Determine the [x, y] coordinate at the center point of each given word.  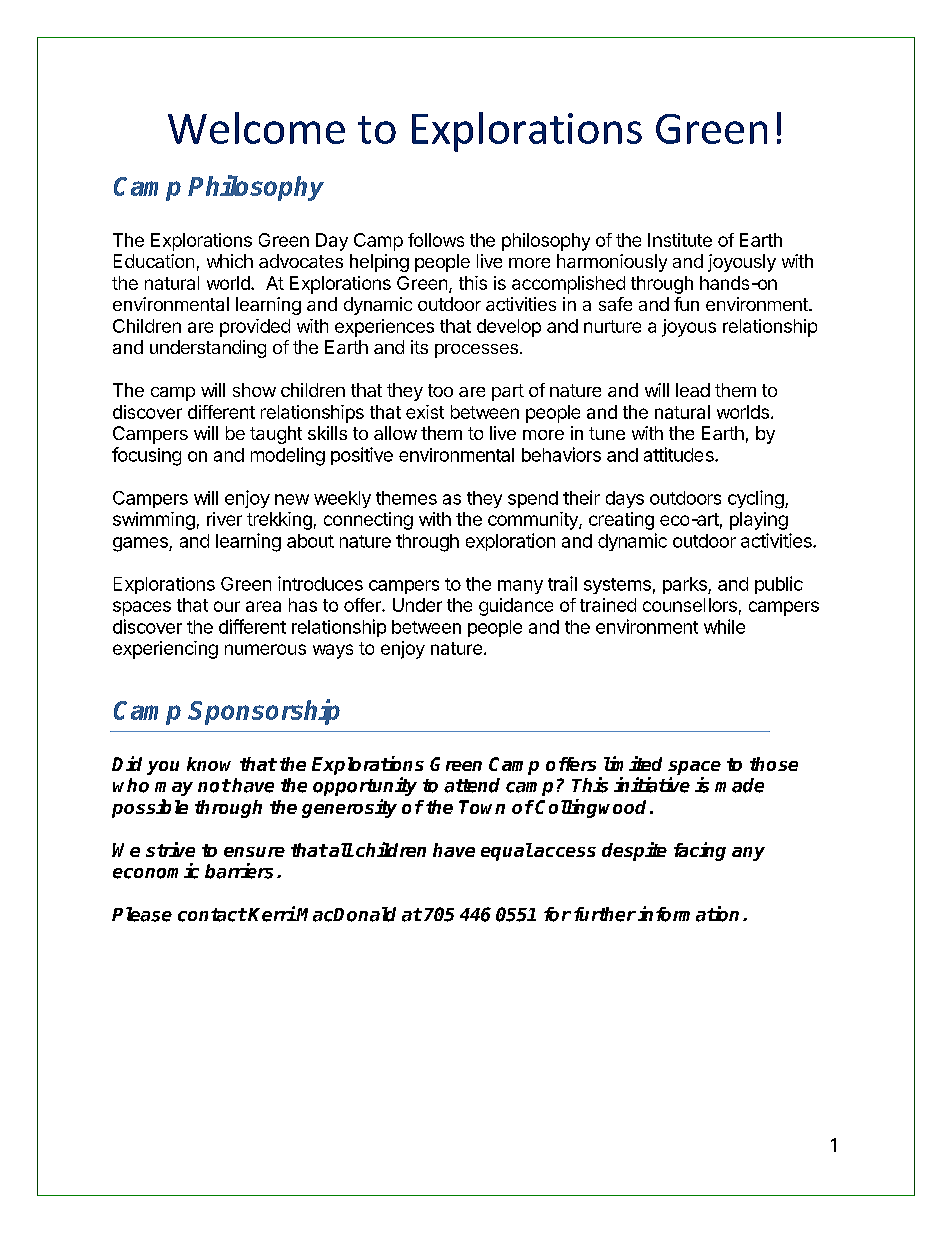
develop [509, 328]
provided [255, 328]
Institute [680, 240]
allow [395, 433]
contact [212, 915]
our [227, 606]
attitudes [680, 454]
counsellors [690, 605]
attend [472, 785]
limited [633, 763]
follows [436, 240]
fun [686, 304]
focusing [146, 456]
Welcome [256, 128]
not [214, 786]
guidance [516, 607]
